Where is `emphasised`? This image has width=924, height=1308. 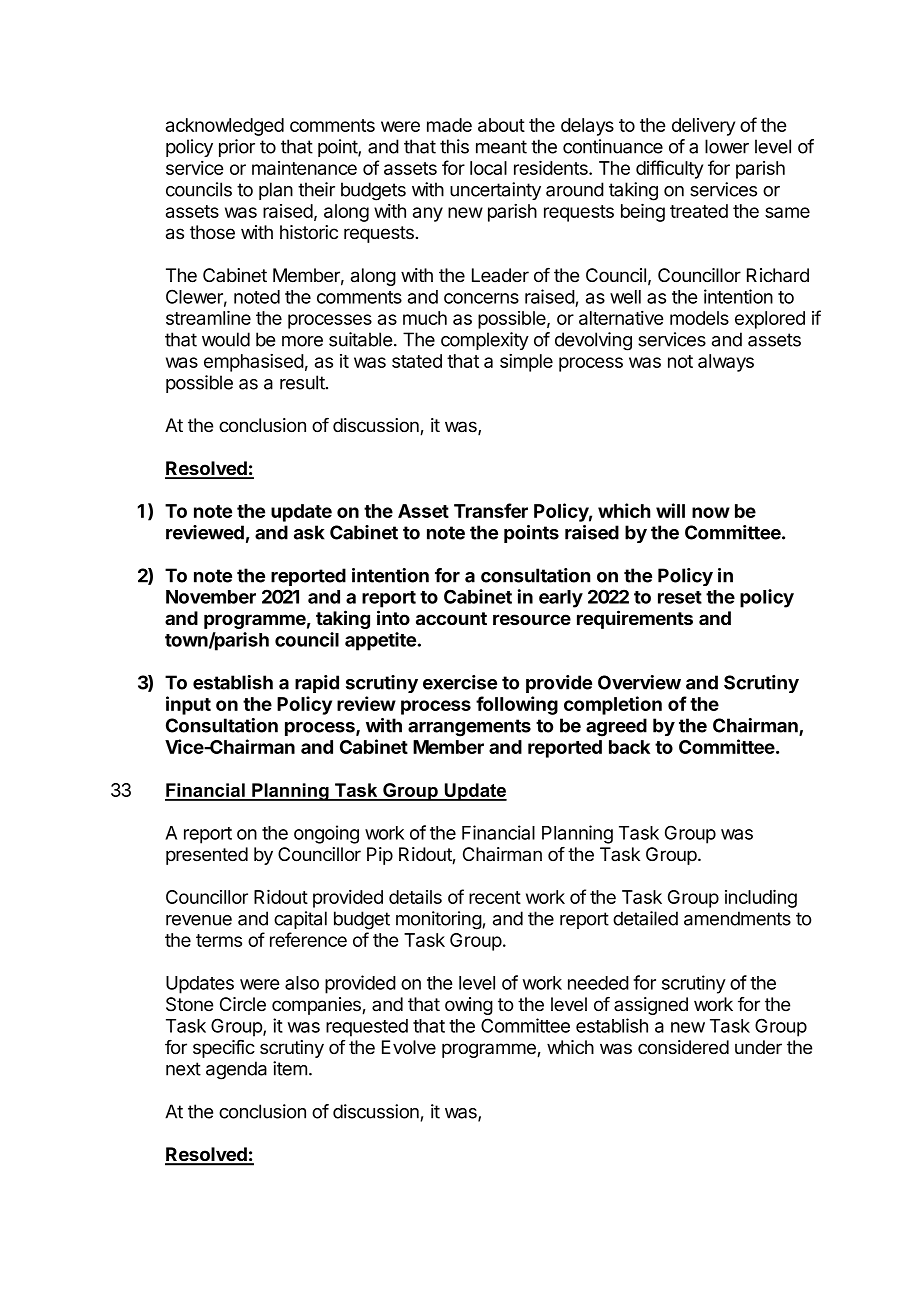
emphasised is located at coordinates (254, 363).
